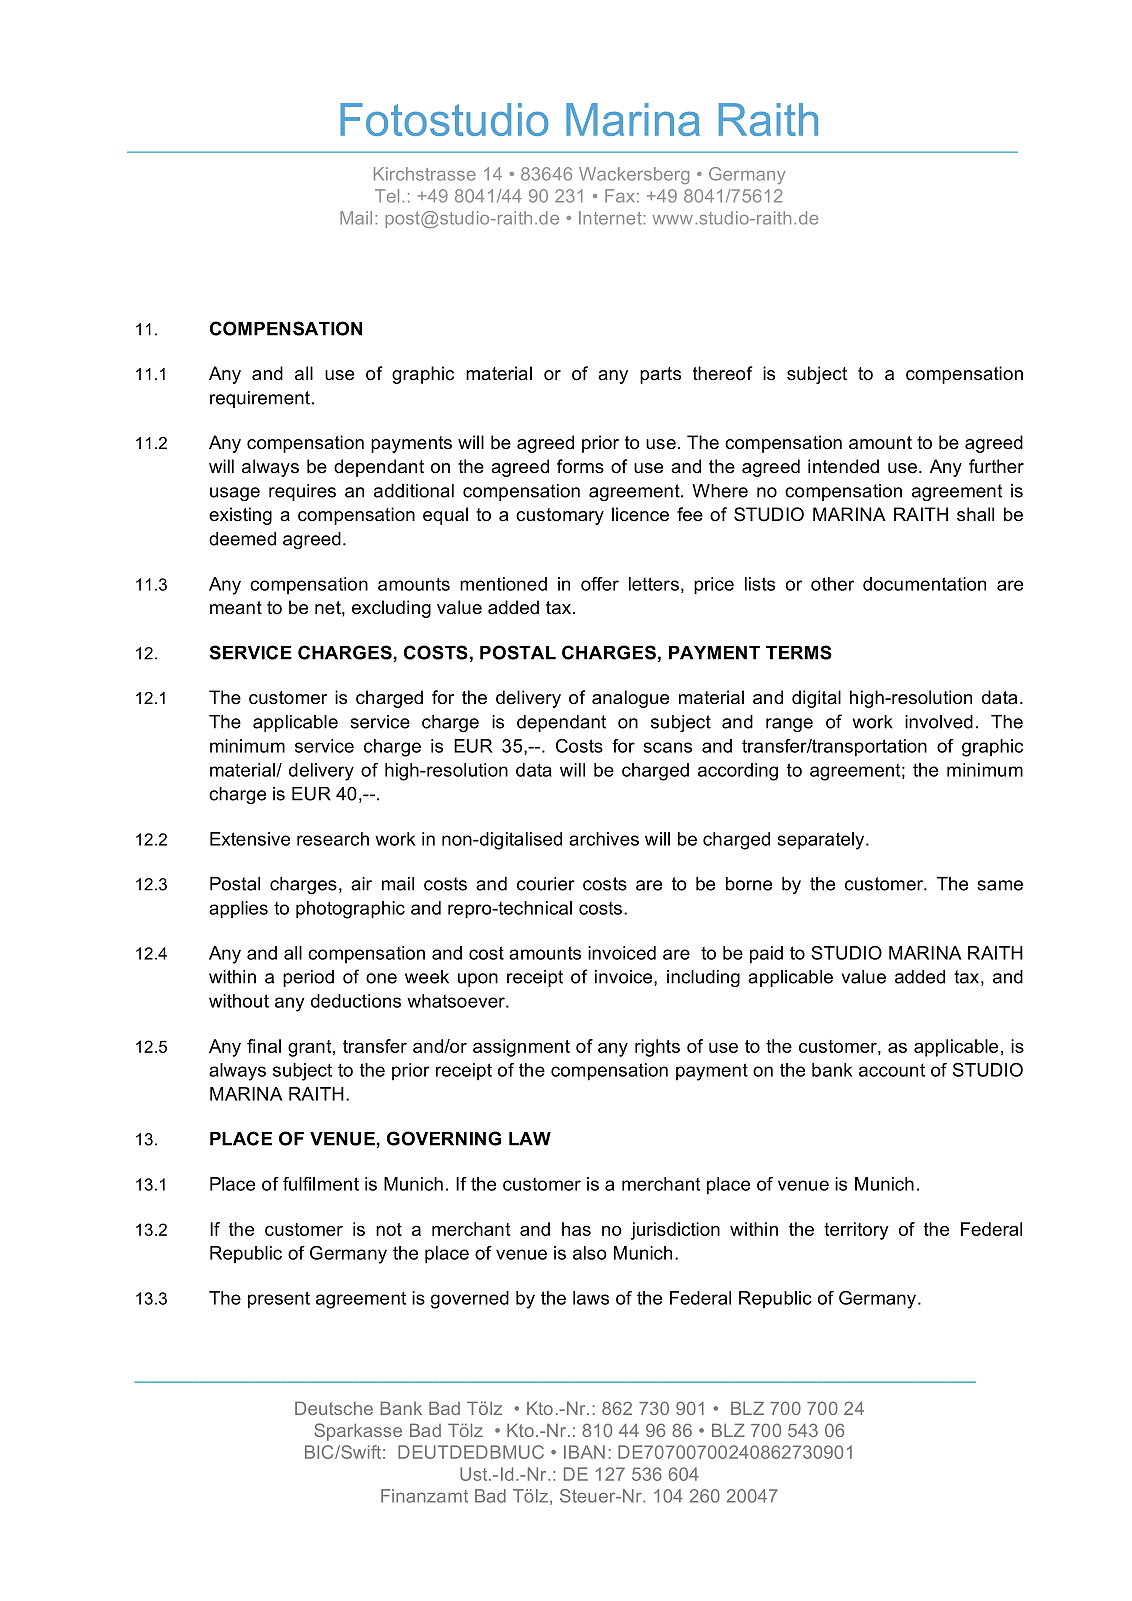 Image resolution: width=1132 pixels, height=1601 pixels. What do you see at coordinates (611, 218) in the screenshot?
I see `Internet` at bounding box center [611, 218].
